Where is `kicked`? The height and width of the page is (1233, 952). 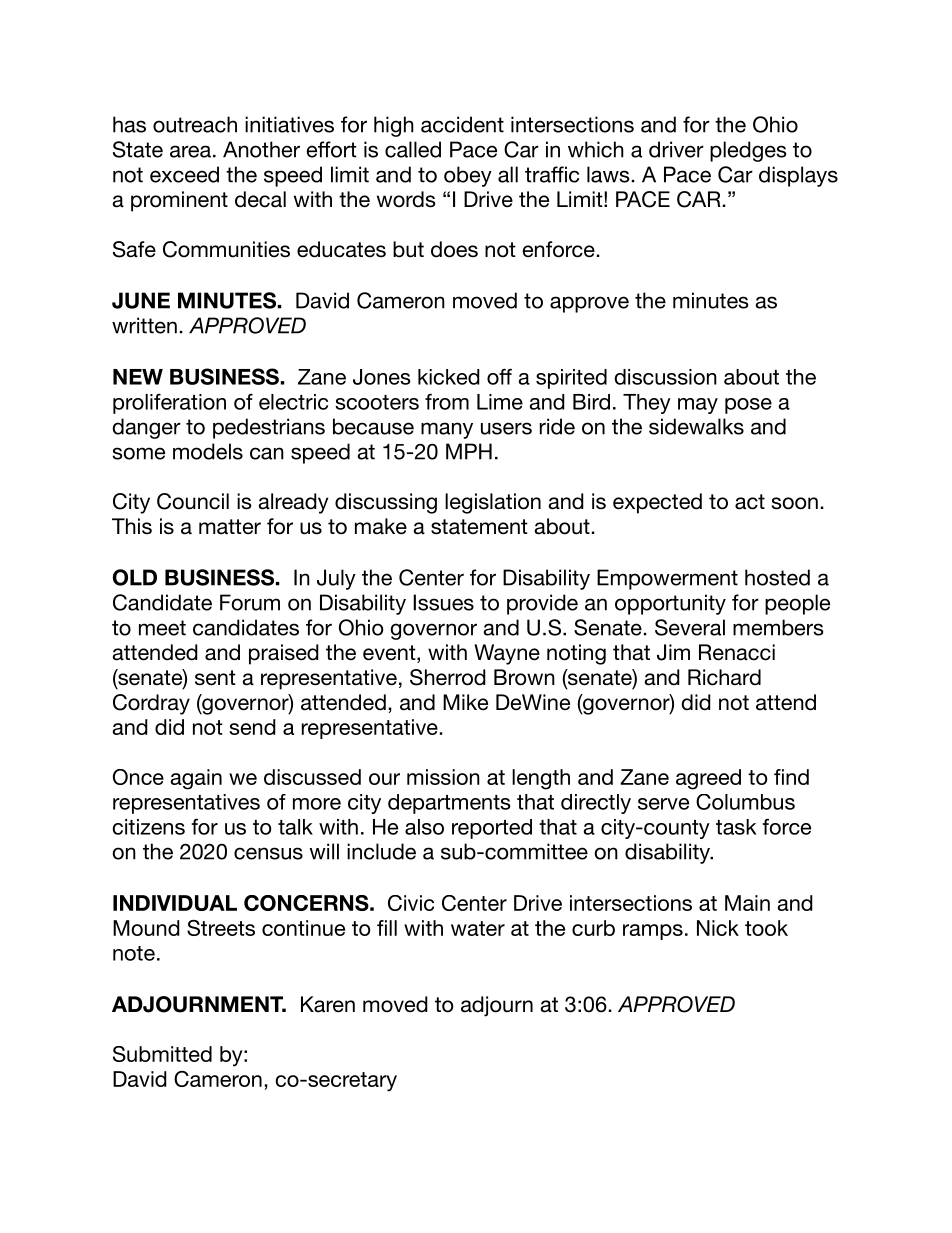
kicked is located at coordinates (449, 377).
